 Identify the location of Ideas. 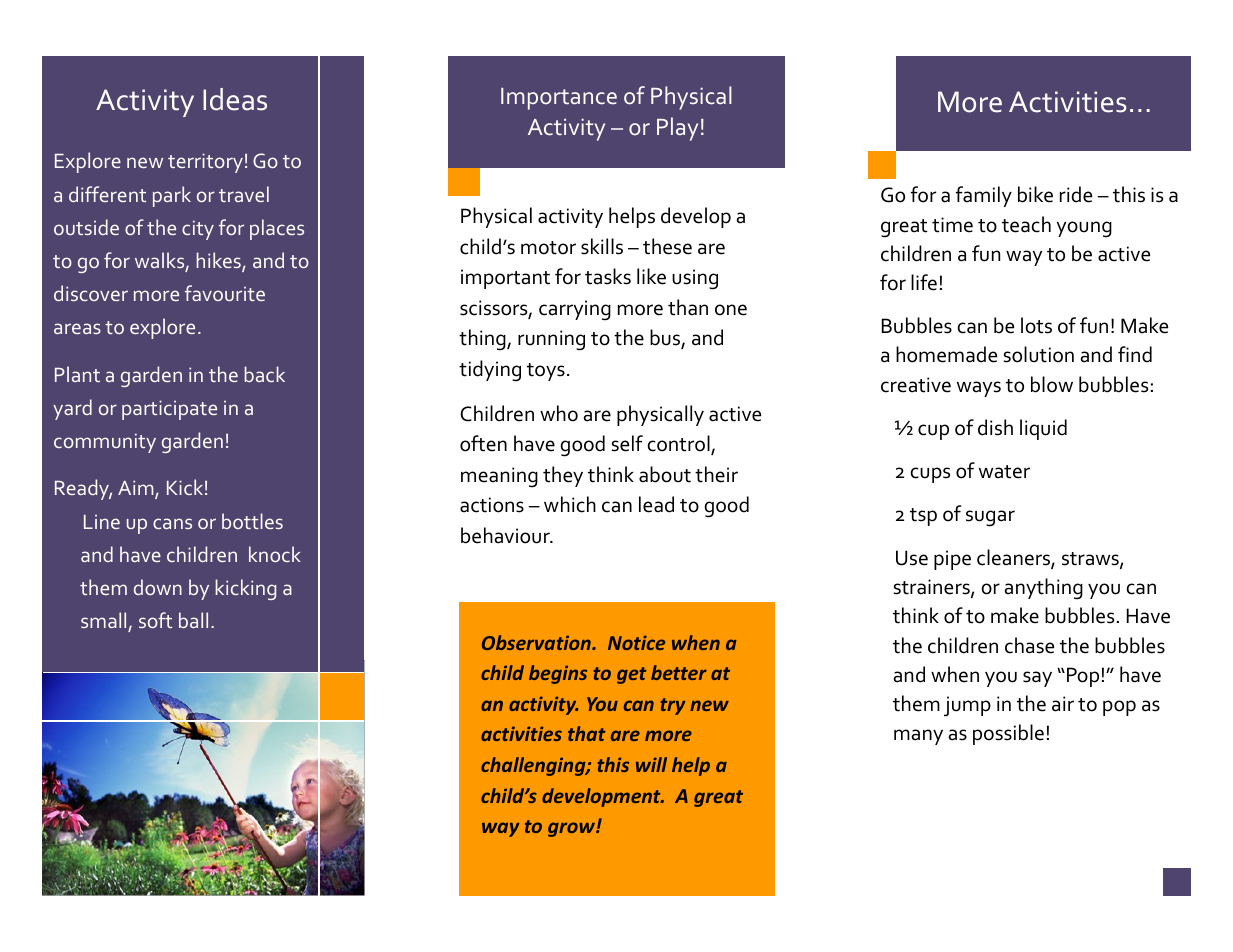
(235, 99).
